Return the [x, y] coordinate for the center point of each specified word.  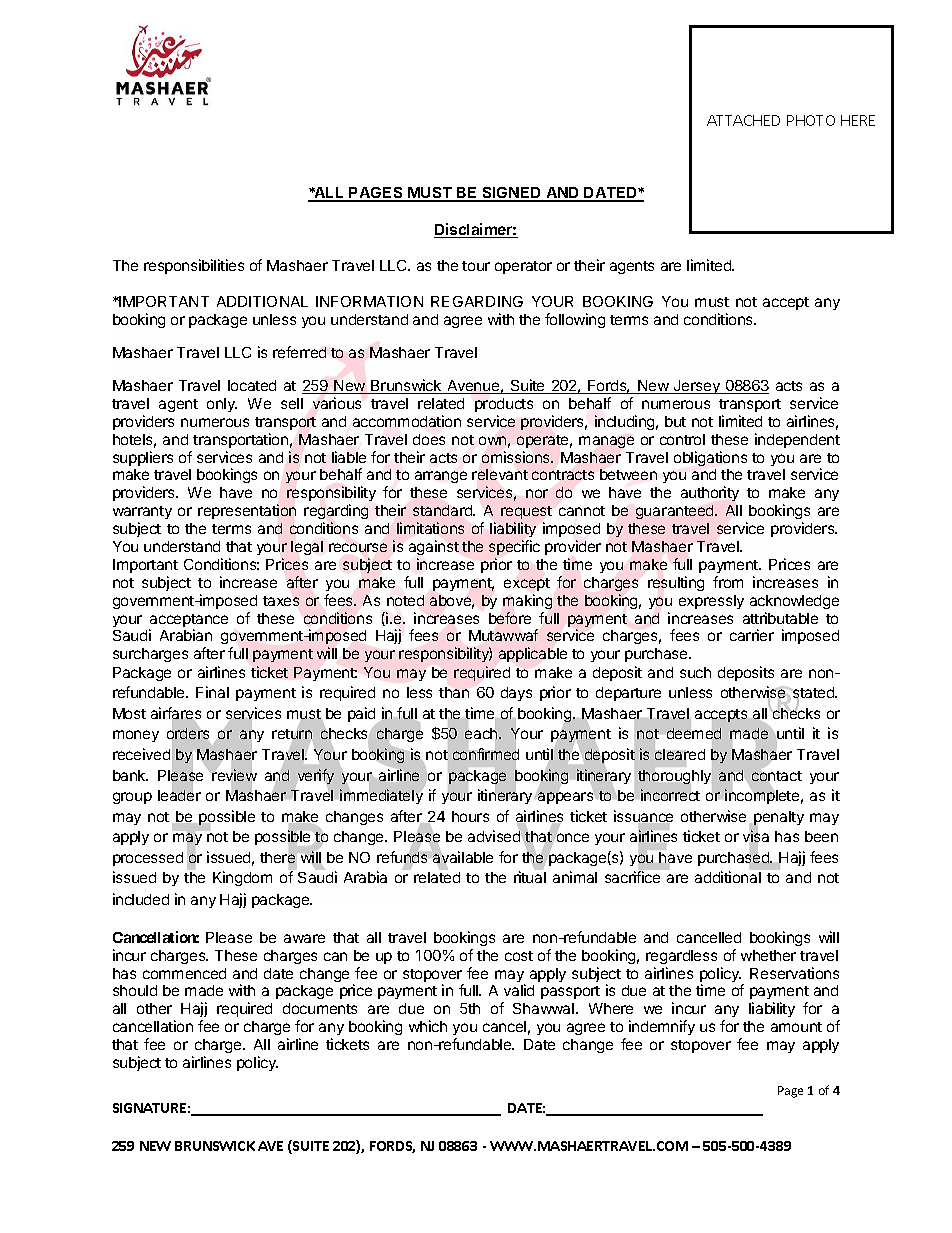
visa [756, 837]
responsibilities [194, 266]
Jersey [697, 387]
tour [476, 266]
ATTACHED [743, 120]
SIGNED [511, 194]
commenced [184, 973]
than [454, 692]
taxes [281, 601]
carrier [752, 635]
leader [179, 794]
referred [299, 352]
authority [710, 493]
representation [247, 511]
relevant [500, 474]
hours [470, 816]
